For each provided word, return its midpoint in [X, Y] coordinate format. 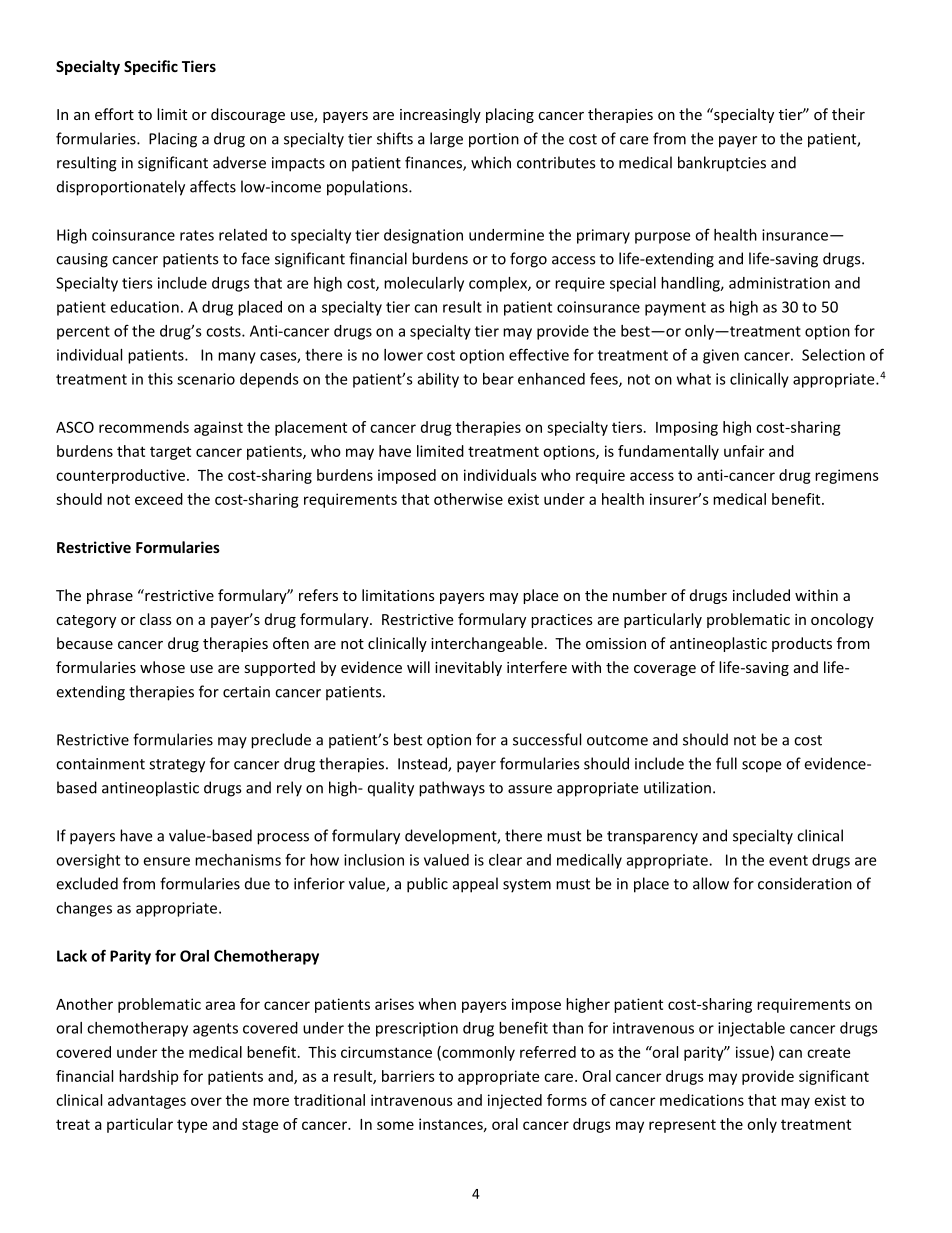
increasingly [440, 115]
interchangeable [487, 644]
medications [702, 1100]
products [802, 644]
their [848, 114]
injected [515, 1101]
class [156, 619]
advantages [147, 1101]
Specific [151, 67]
